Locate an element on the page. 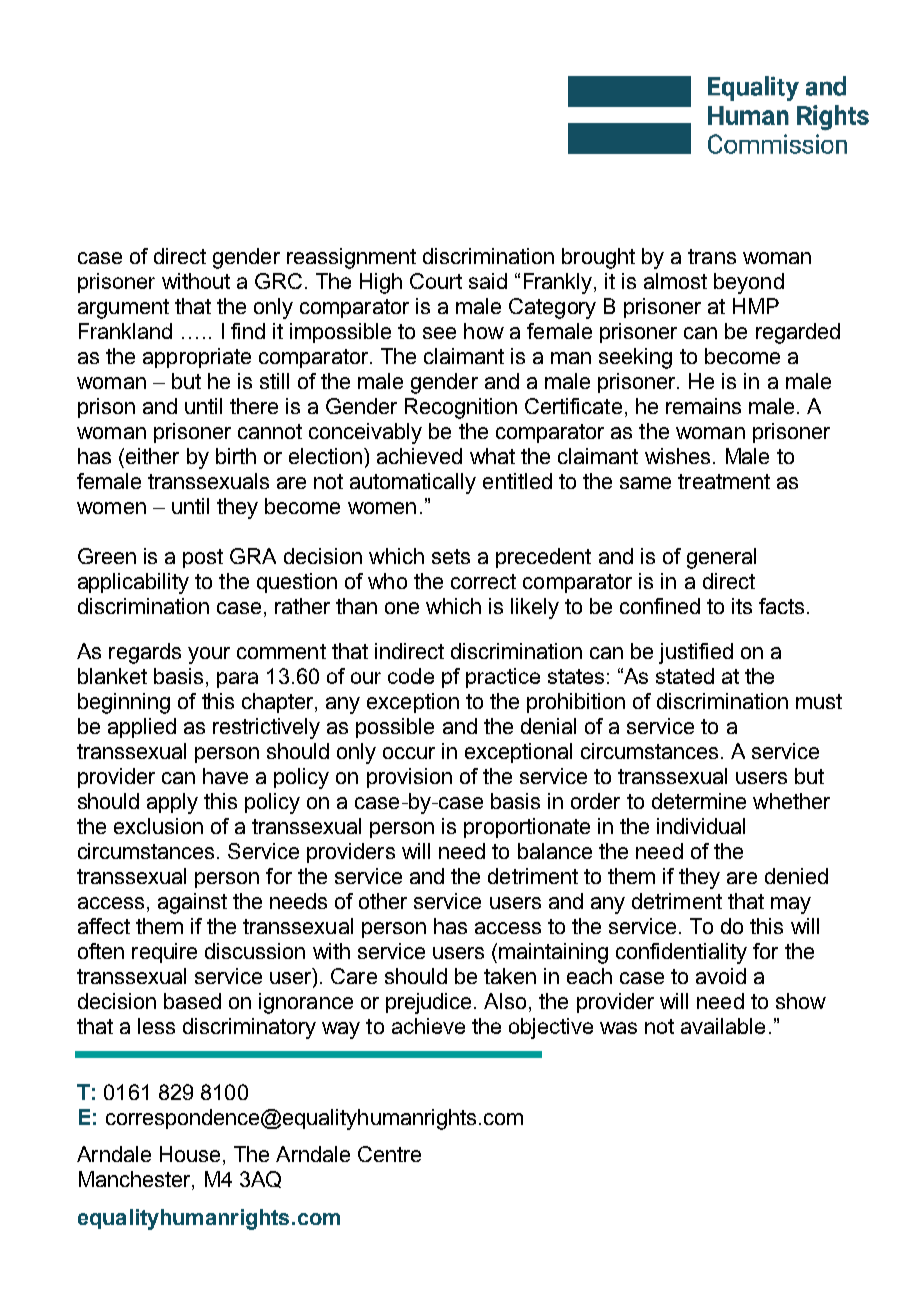  House is located at coordinates (190, 1154).
